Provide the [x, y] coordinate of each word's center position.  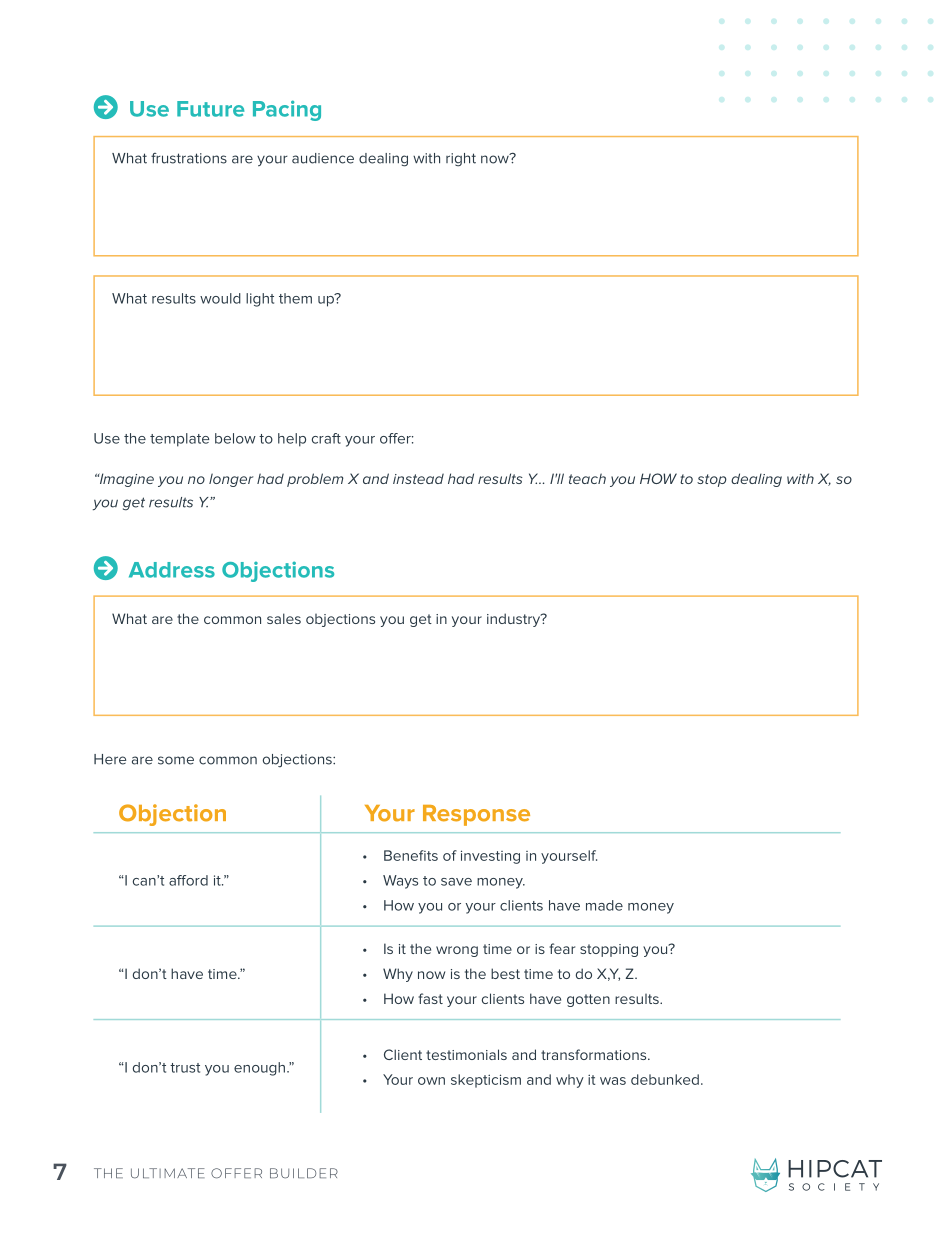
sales [284, 618]
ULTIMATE [168, 1173]
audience [323, 158]
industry [514, 620]
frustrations [189, 158]
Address [172, 570]
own [431, 1081]
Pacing [287, 110]
